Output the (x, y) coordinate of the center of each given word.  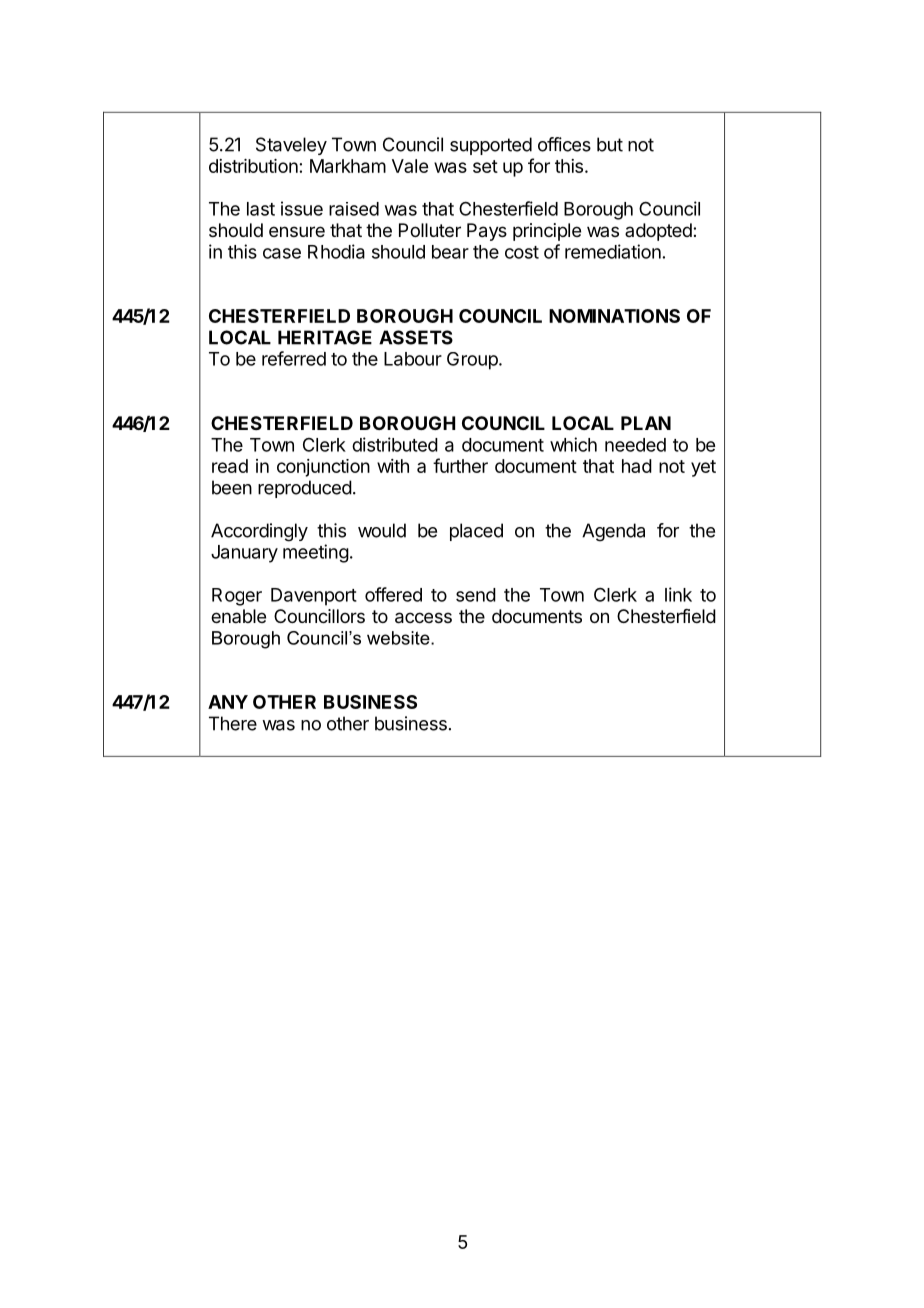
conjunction (323, 468)
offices (564, 144)
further (460, 465)
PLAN (646, 423)
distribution (253, 166)
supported (491, 146)
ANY (228, 702)
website (399, 638)
